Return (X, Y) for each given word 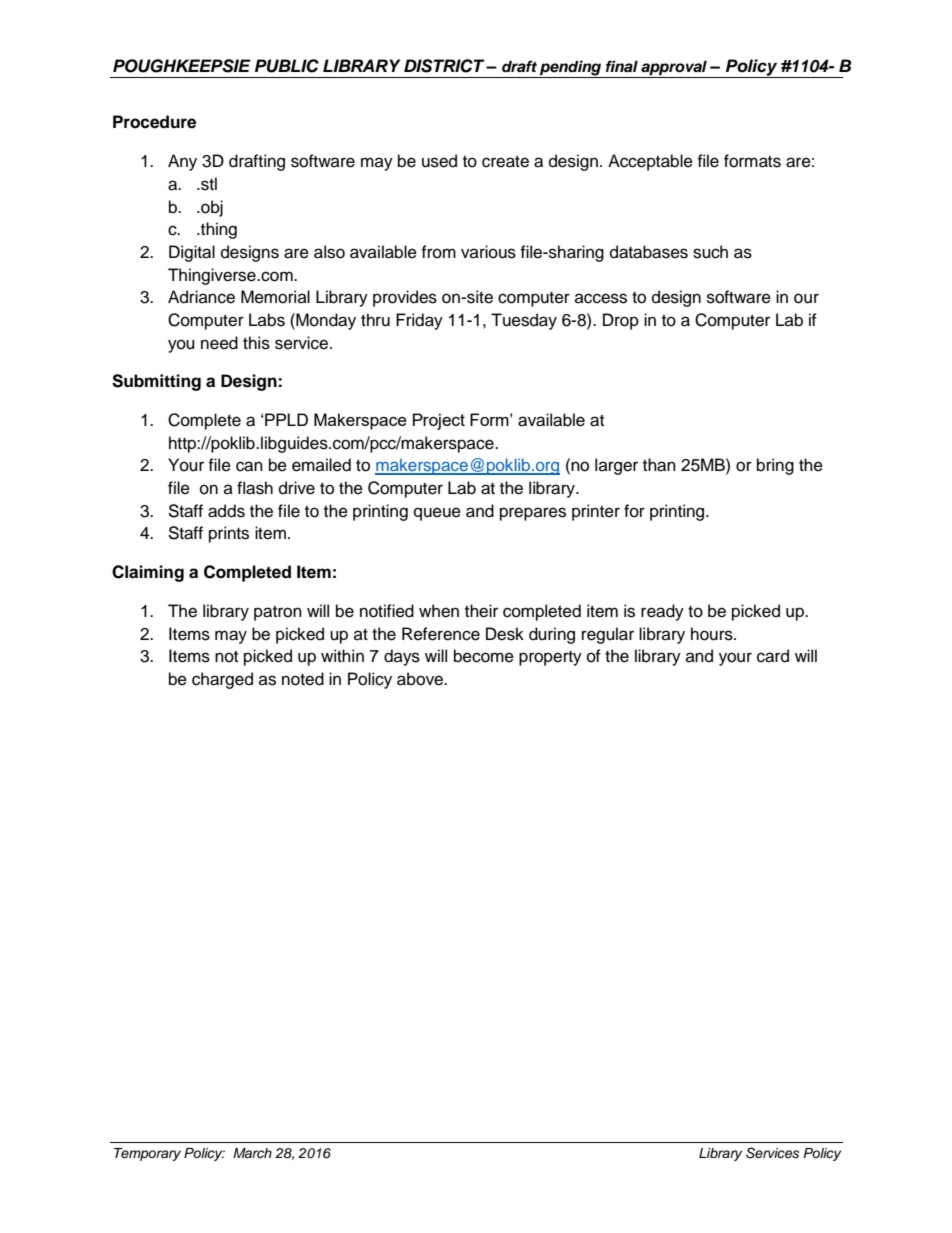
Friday (419, 321)
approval (674, 69)
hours (713, 634)
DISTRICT (445, 66)
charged (222, 680)
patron (278, 613)
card (773, 656)
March (252, 1153)
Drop (621, 321)
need (219, 343)
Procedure (154, 122)
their (481, 611)
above (421, 679)
